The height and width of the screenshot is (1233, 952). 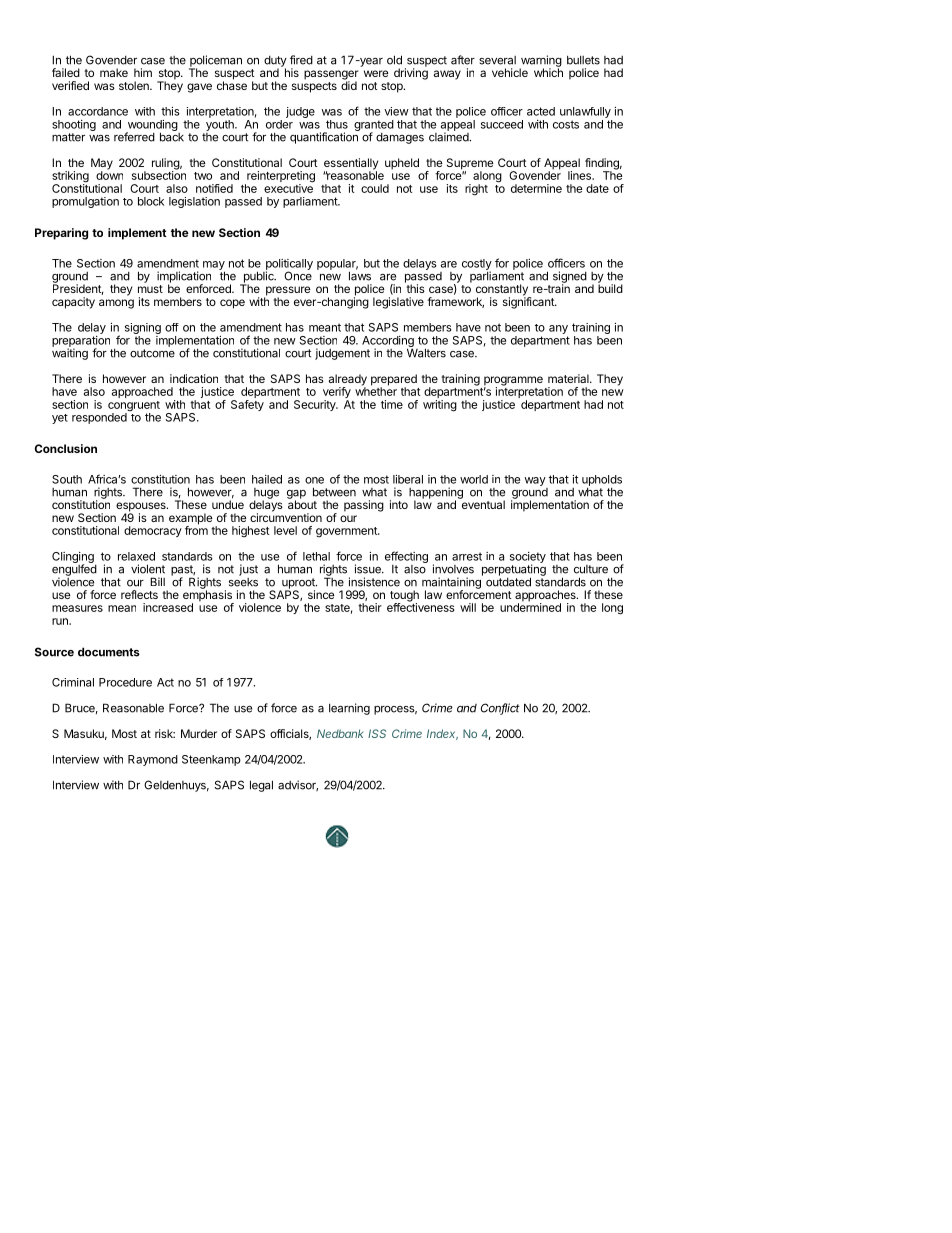 I want to click on programme, so click(x=513, y=382).
